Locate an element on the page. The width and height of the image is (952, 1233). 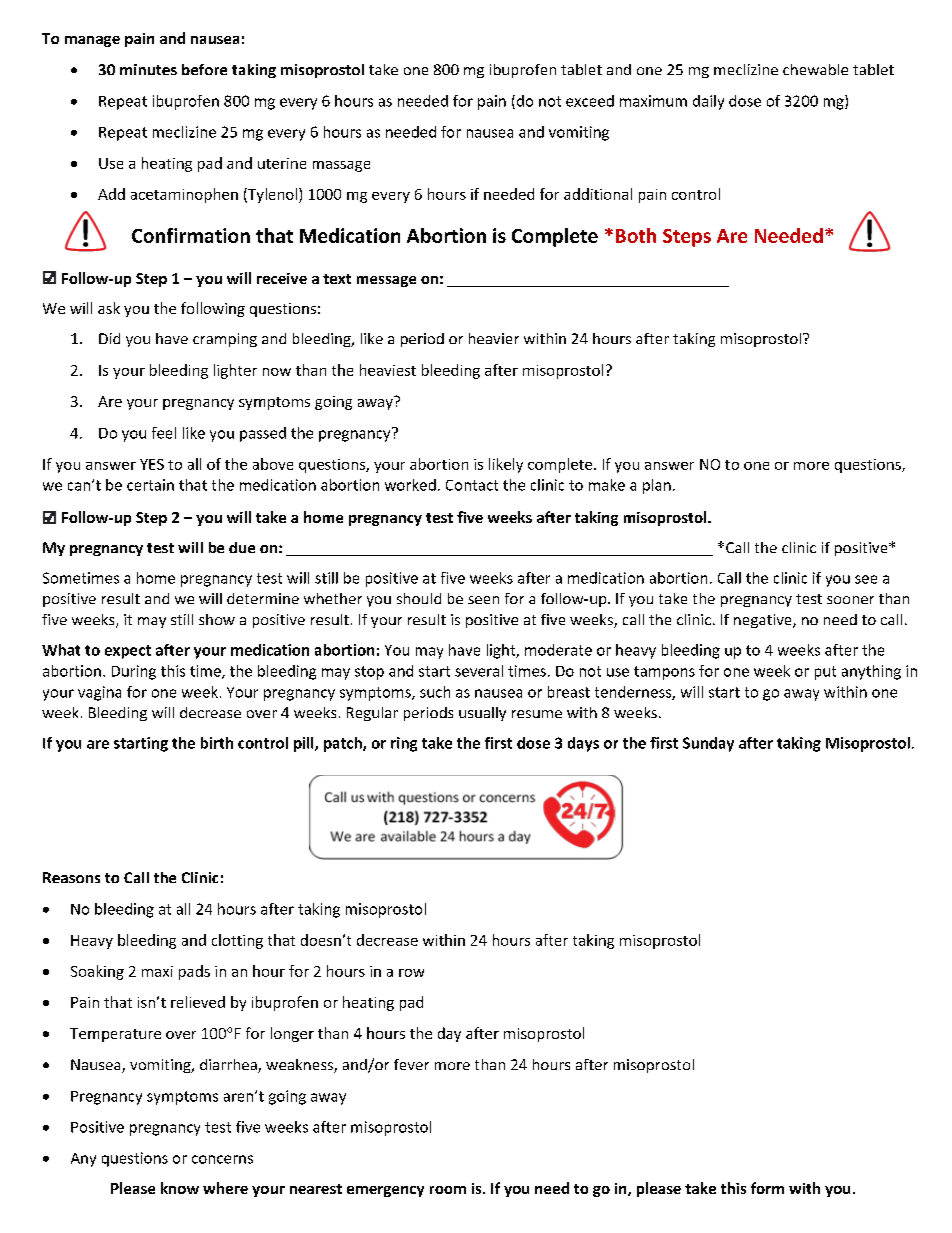
Sunday is located at coordinates (708, 744).
